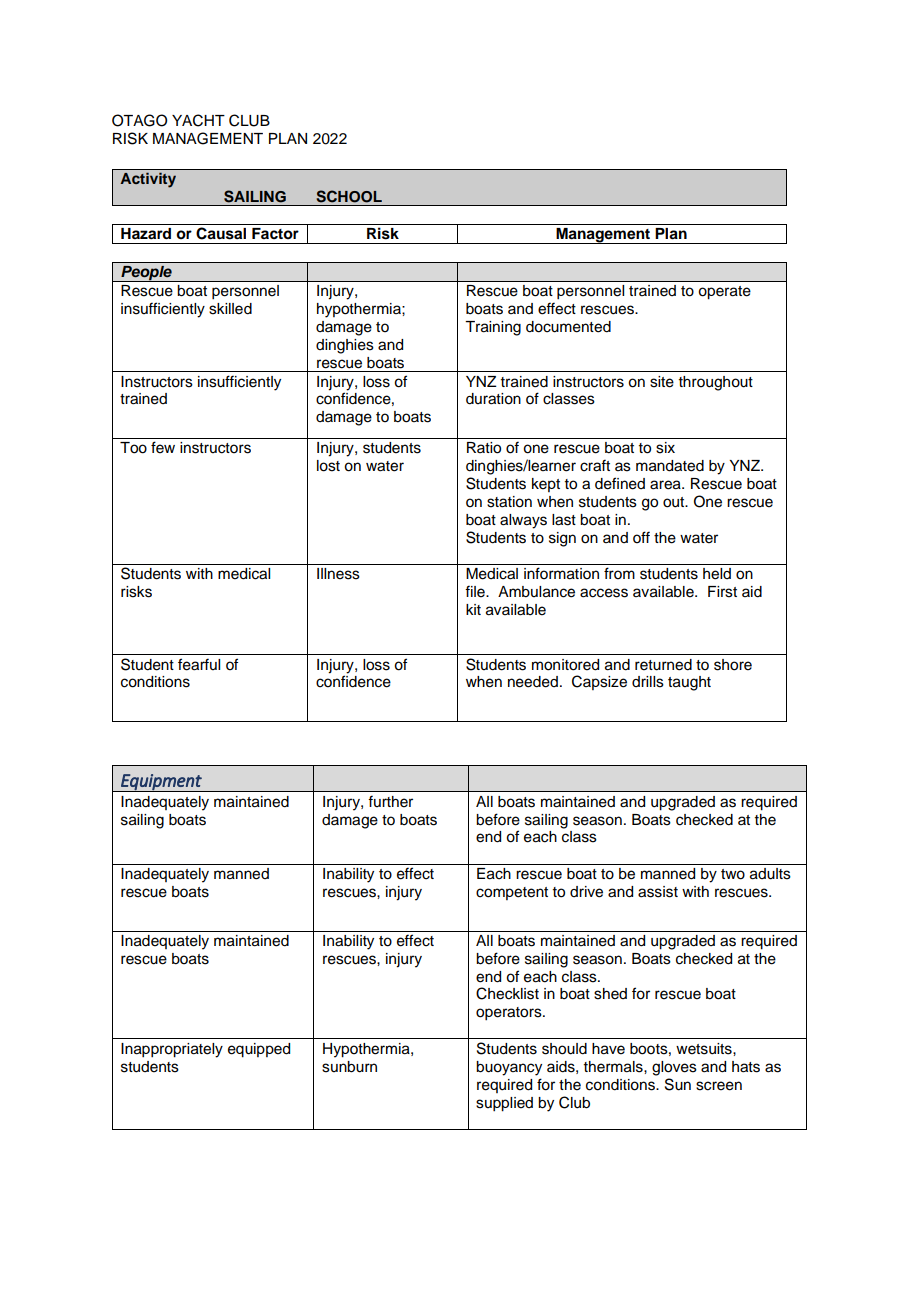 This page has width=924, height=1308. I want to click on assist, so click(658, 892).
